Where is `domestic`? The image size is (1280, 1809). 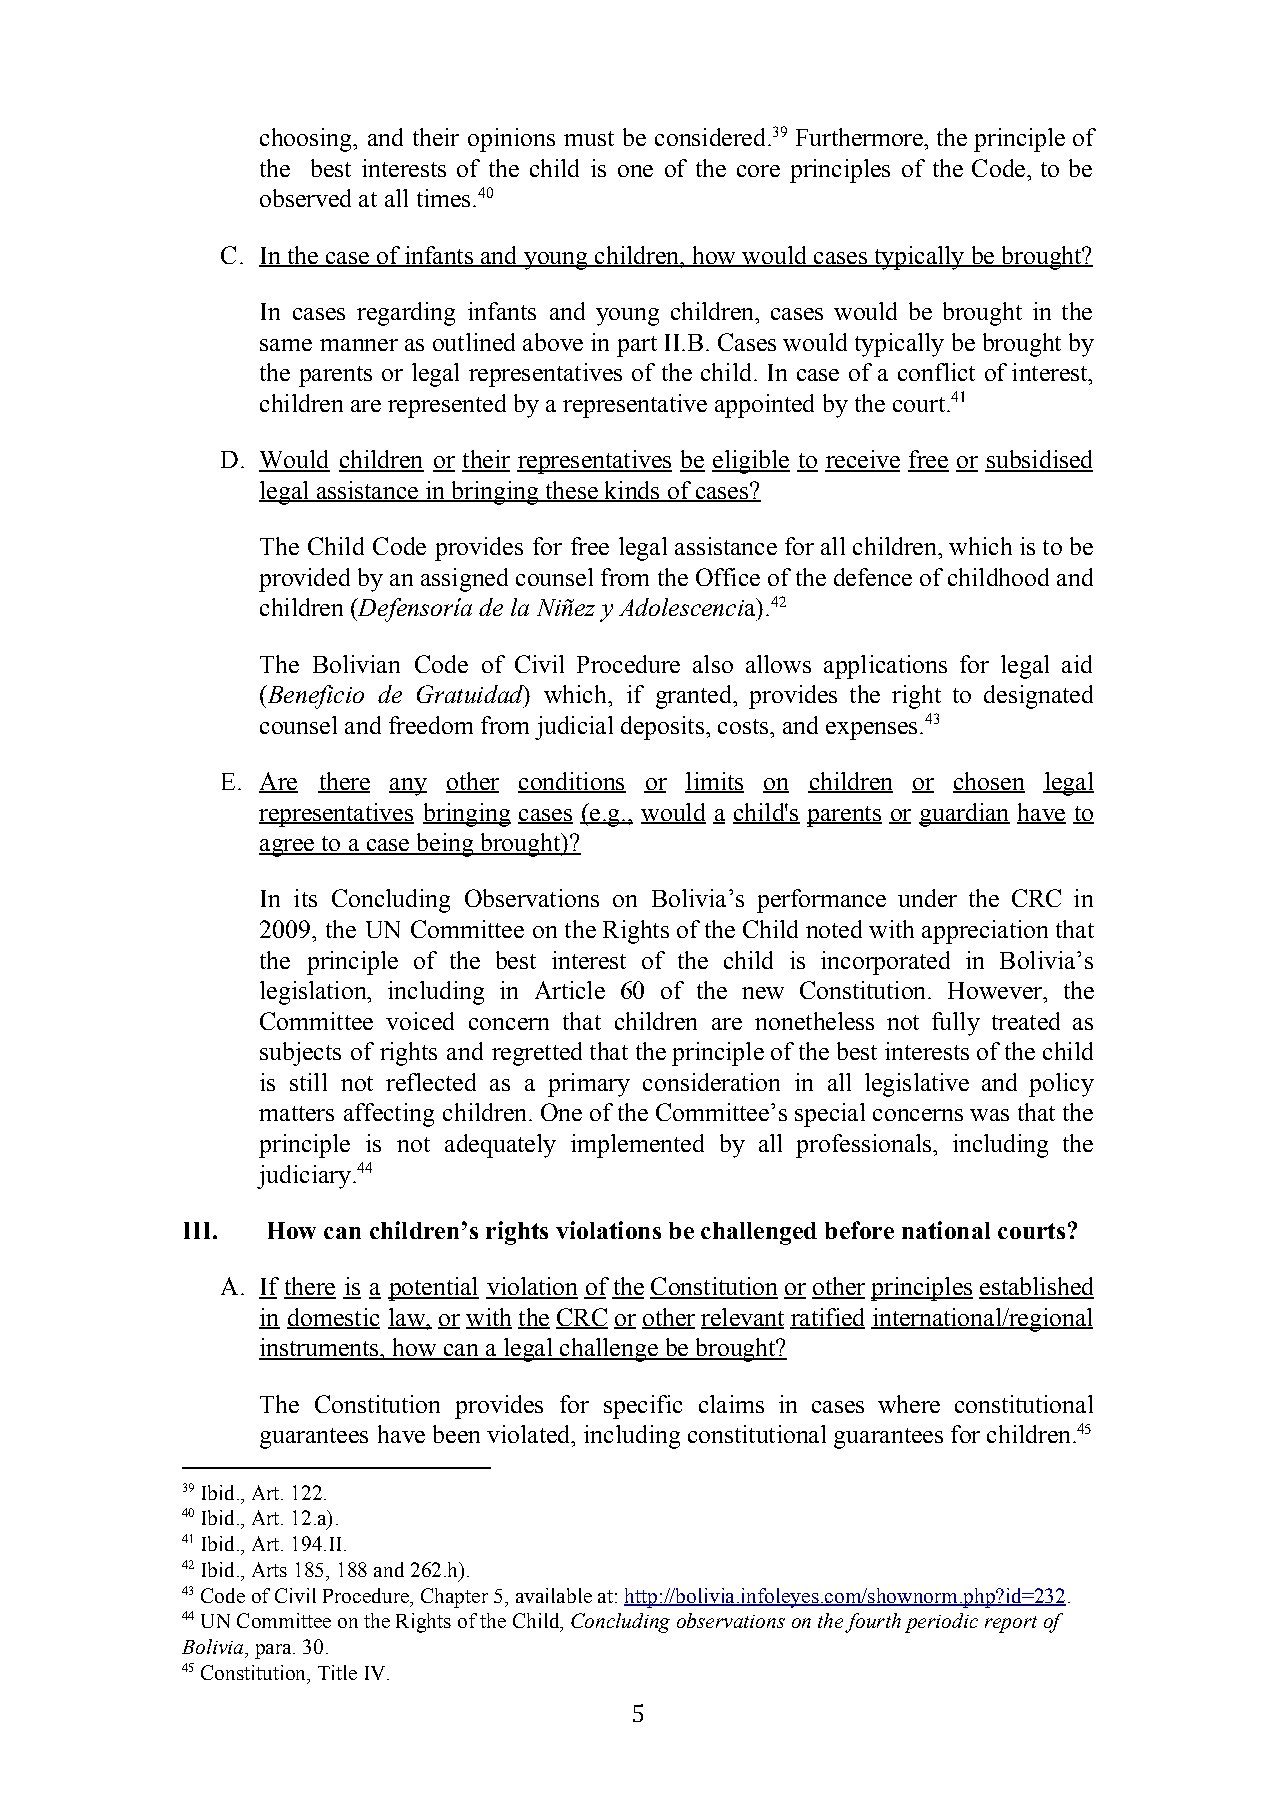 domestic is located at coordinates (333, 1318).
